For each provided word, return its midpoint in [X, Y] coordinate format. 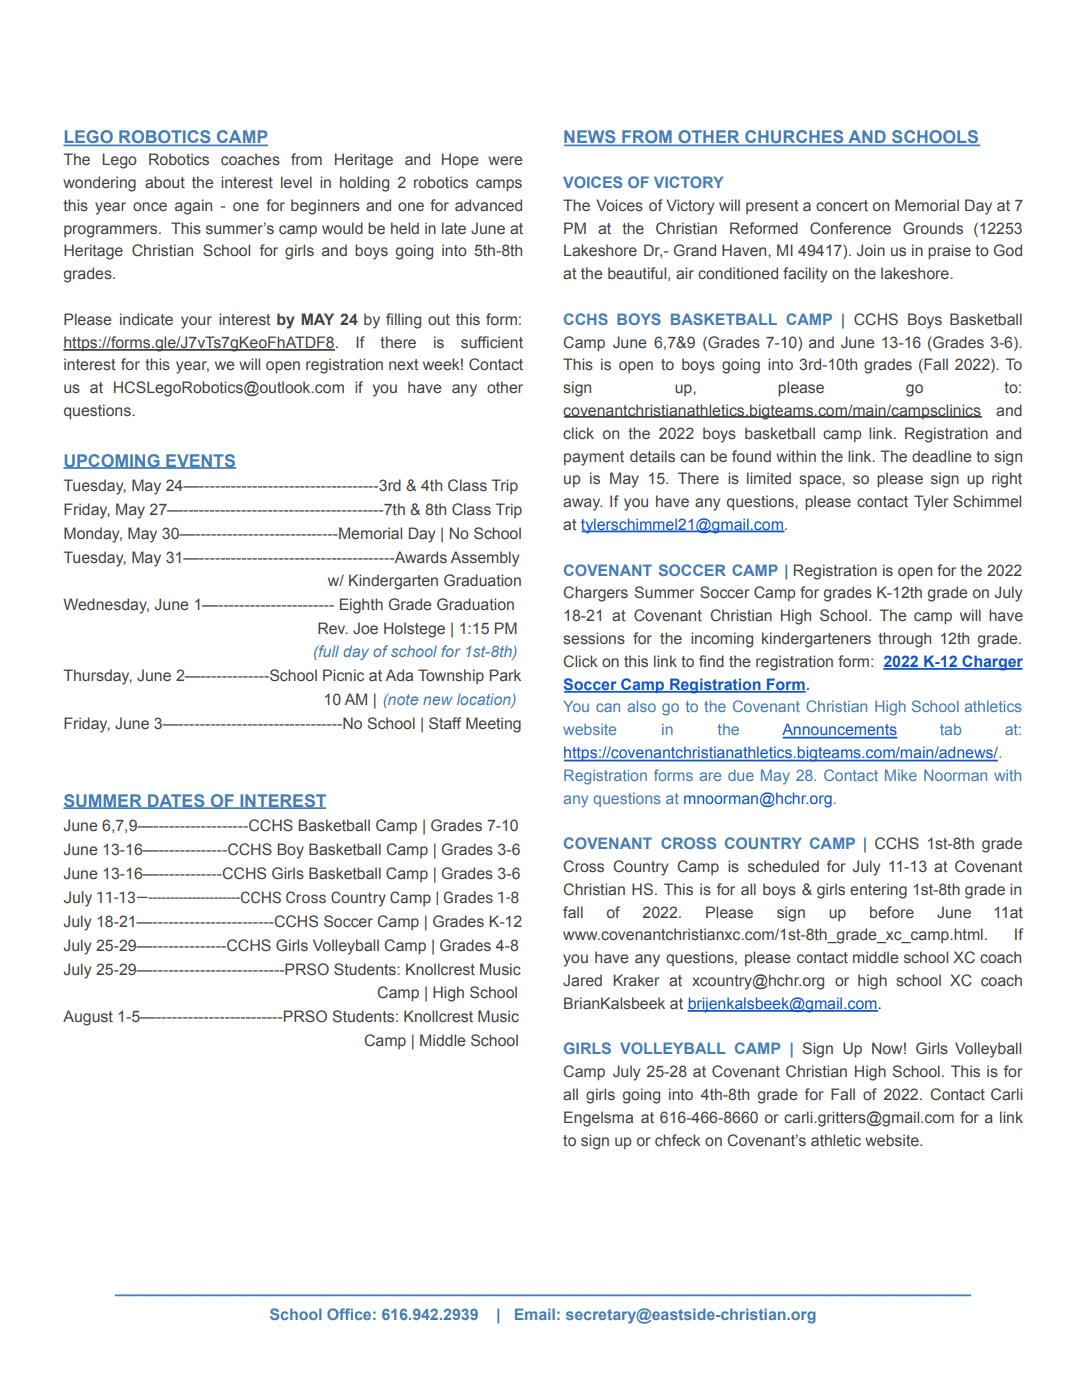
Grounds [933, 228]
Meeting [493, 725]
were [505, 160]
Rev [333, 628]
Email [535, 1314]
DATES [176, 801]
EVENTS [200, 461]
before [892, 912]
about [165, 182]
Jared [582, 980]
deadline [941, 456]
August [88, 1018]
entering [878, 891]
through [904, 640]
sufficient [492, 342]
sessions [594, 638]
